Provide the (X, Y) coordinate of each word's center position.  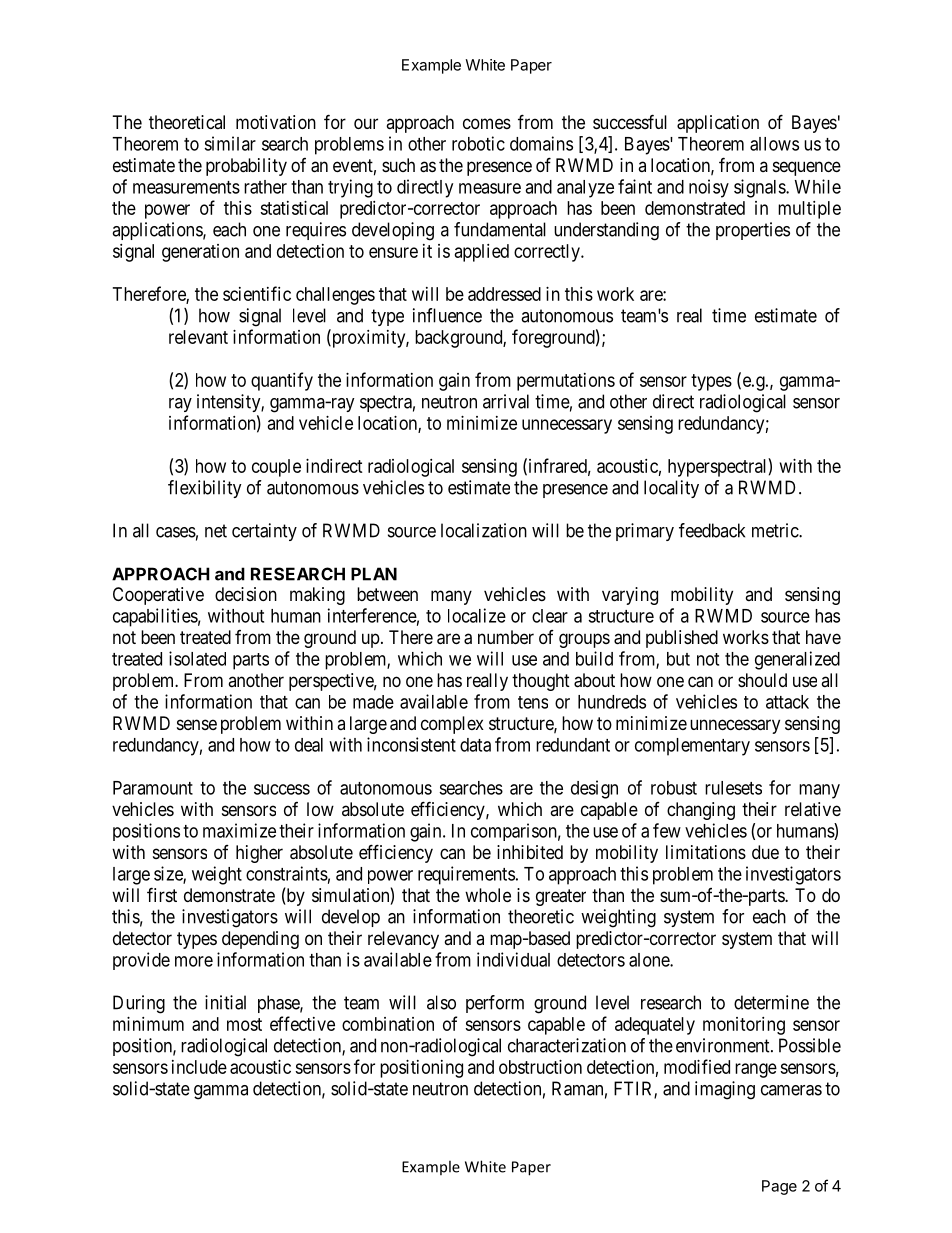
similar (230, 143)
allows (774, 144)
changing (701, 811)
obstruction (540, 1067)
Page (779, 1187)
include (199, 1067)
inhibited (530, 852)
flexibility (205, 489)
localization (484, 530)
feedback (712, 530)
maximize (239, 830)
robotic (478, 143)
